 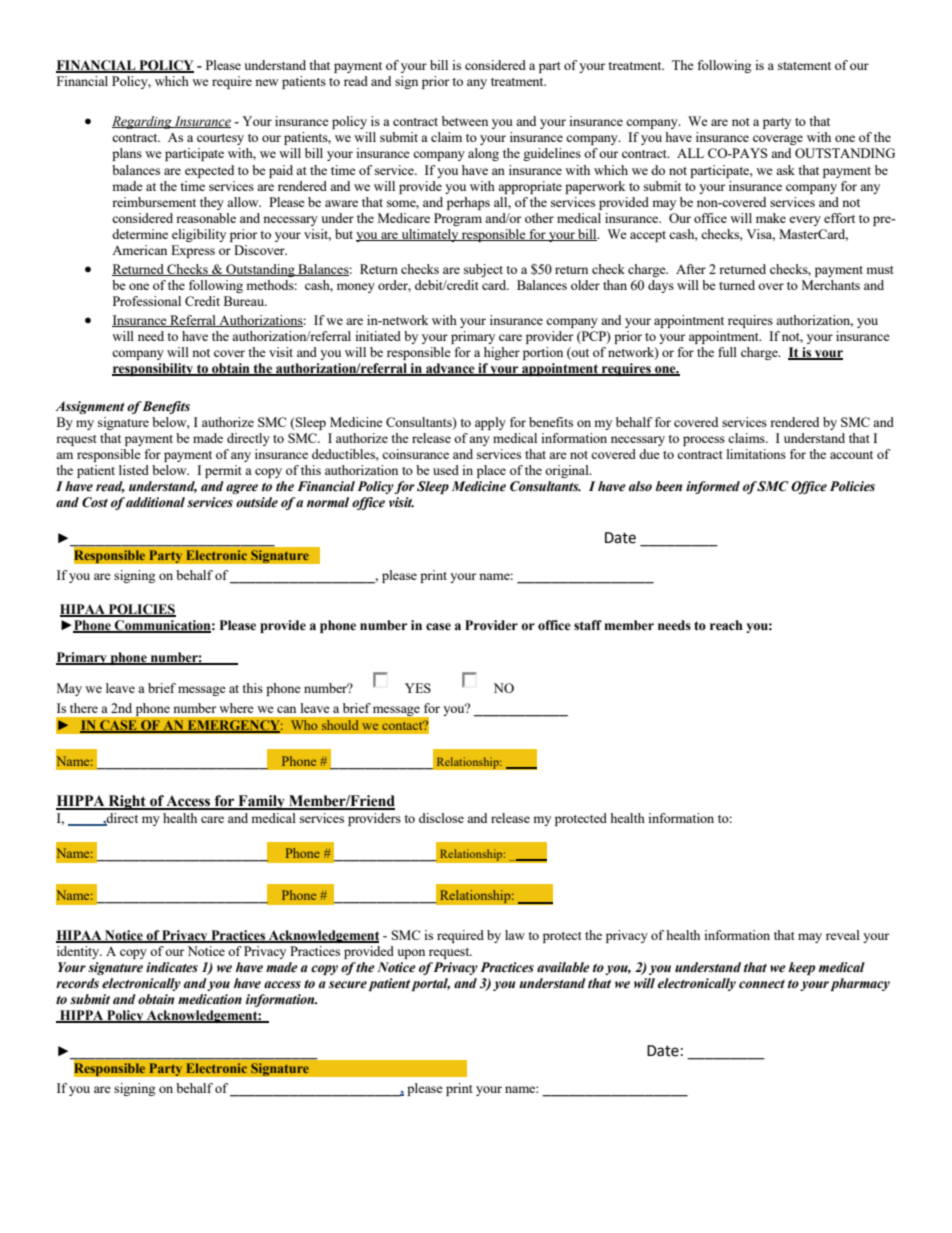 I want to click on portal, so click(x=430, y=984).
